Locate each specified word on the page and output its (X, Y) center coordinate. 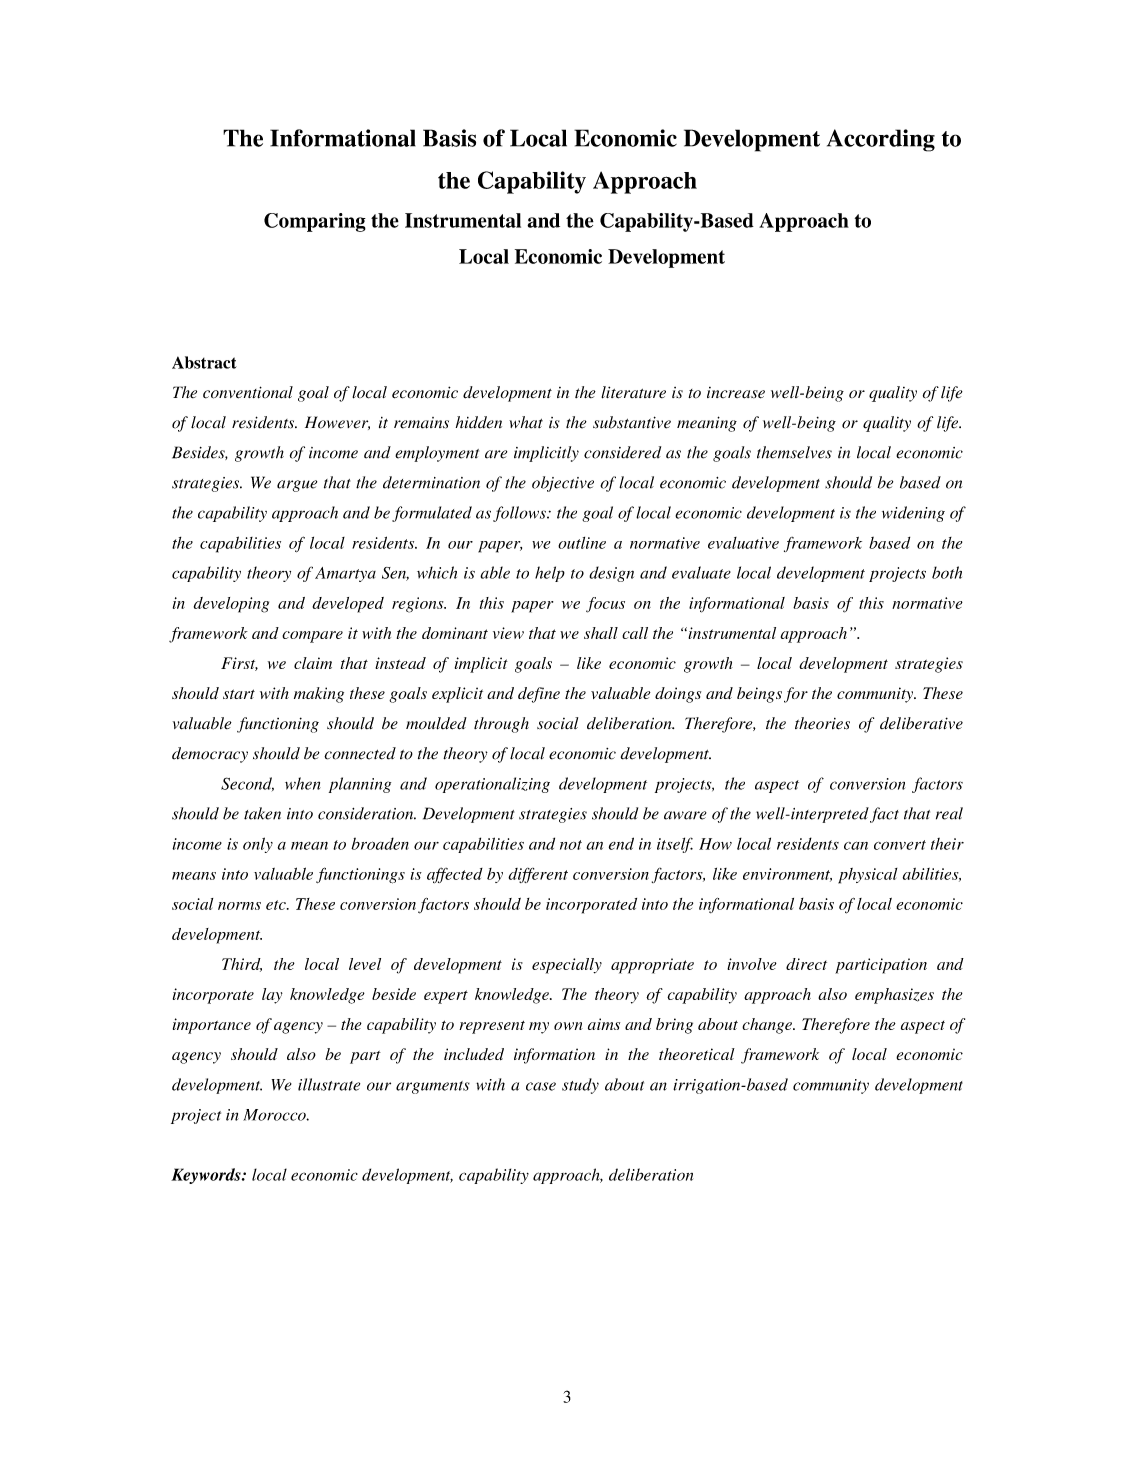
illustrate (329, 1084)
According (881, 140)
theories (822, 723)
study (580, 1086)
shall (601, 633)
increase (736, 393)
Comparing (315, 222)
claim (313, 663)
